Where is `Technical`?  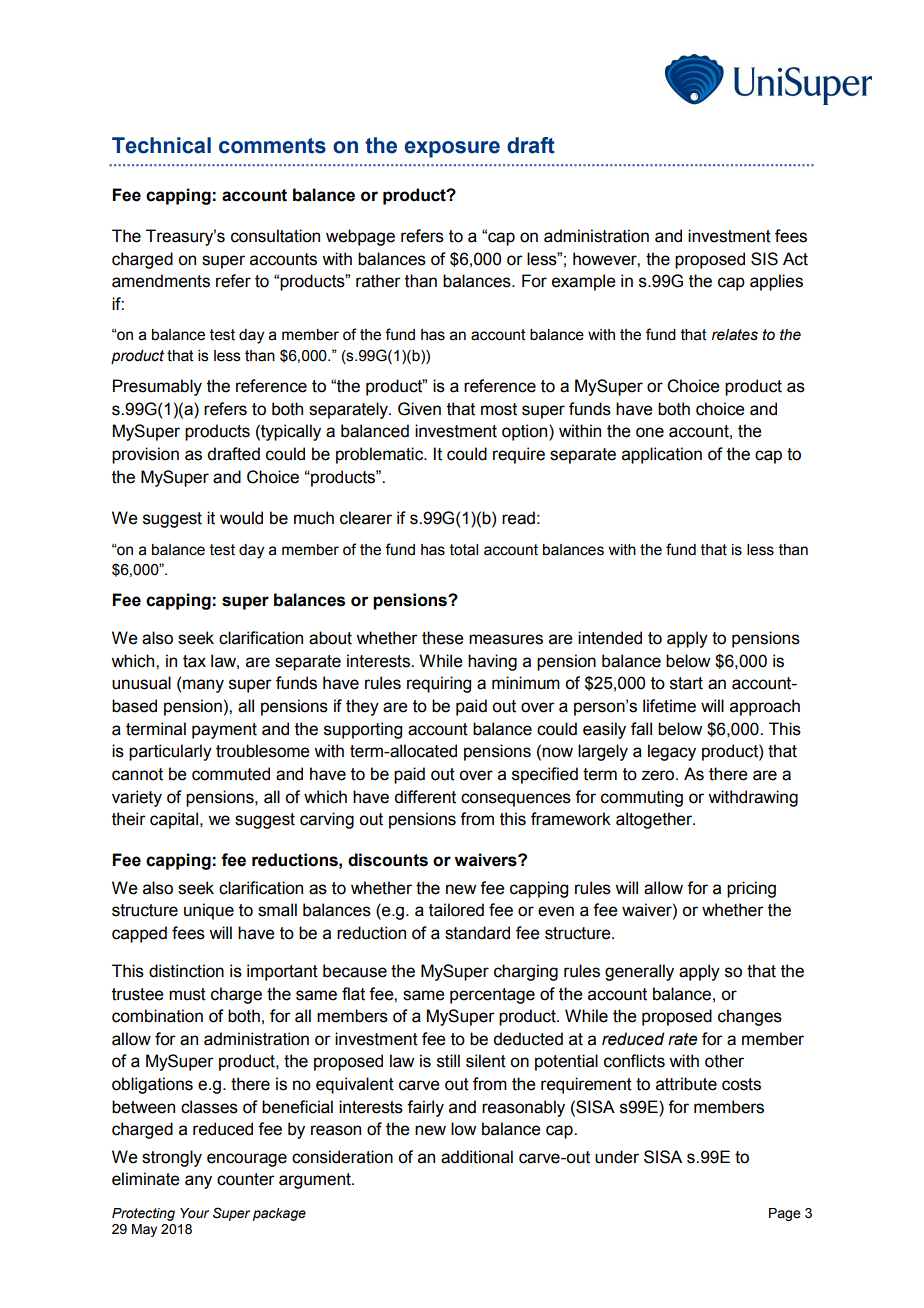 Technical is located at coordinates (161, 145).
